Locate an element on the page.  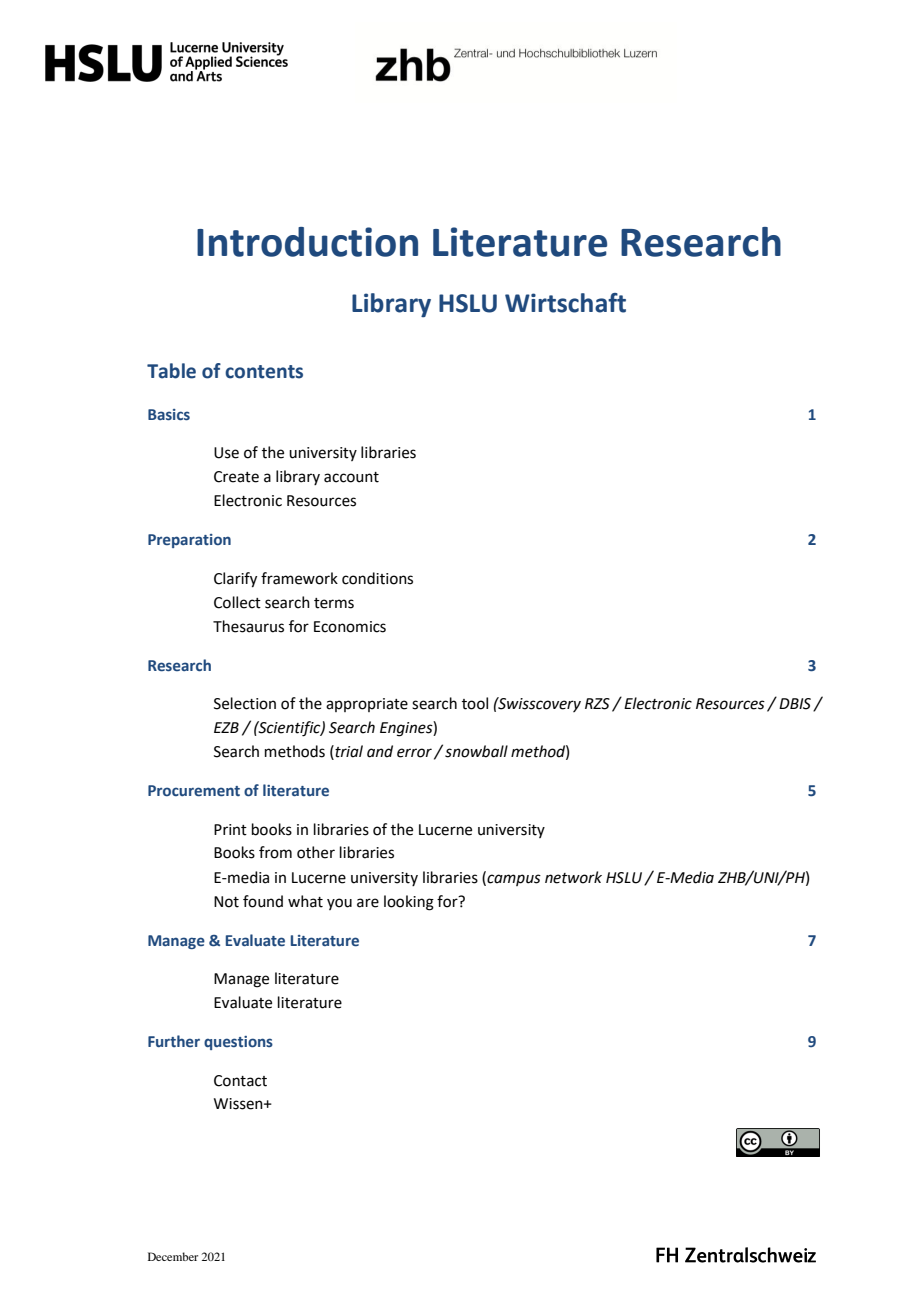
are is located at coordinates (368, 903).
